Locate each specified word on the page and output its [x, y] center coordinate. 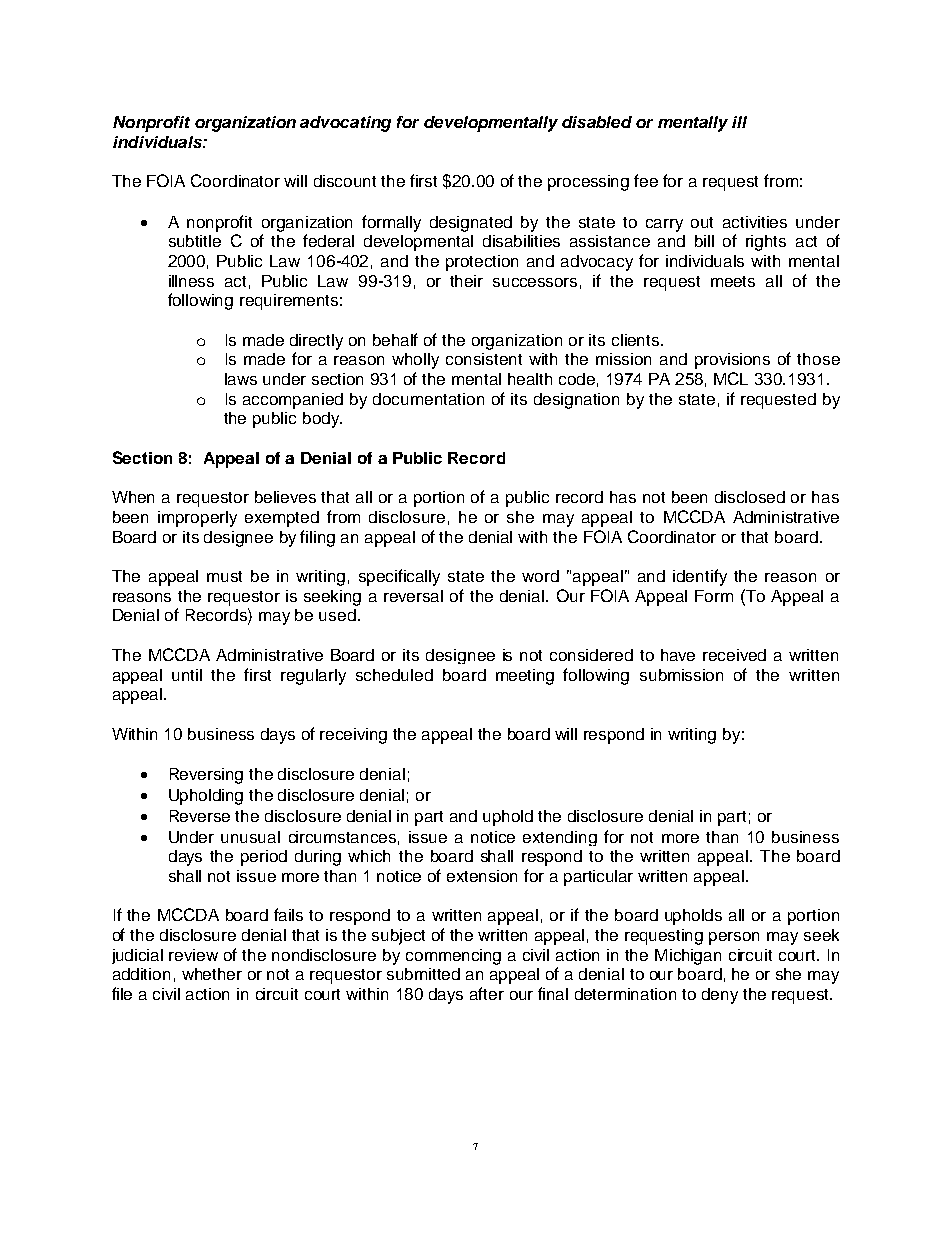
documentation [428, 399]
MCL [731, 378]
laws [241, 379]
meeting [525, 677]
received [734, 655]
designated [471, 224]
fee [646, 180]
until [187, 675]
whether [212, 974]
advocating [345, 124]
